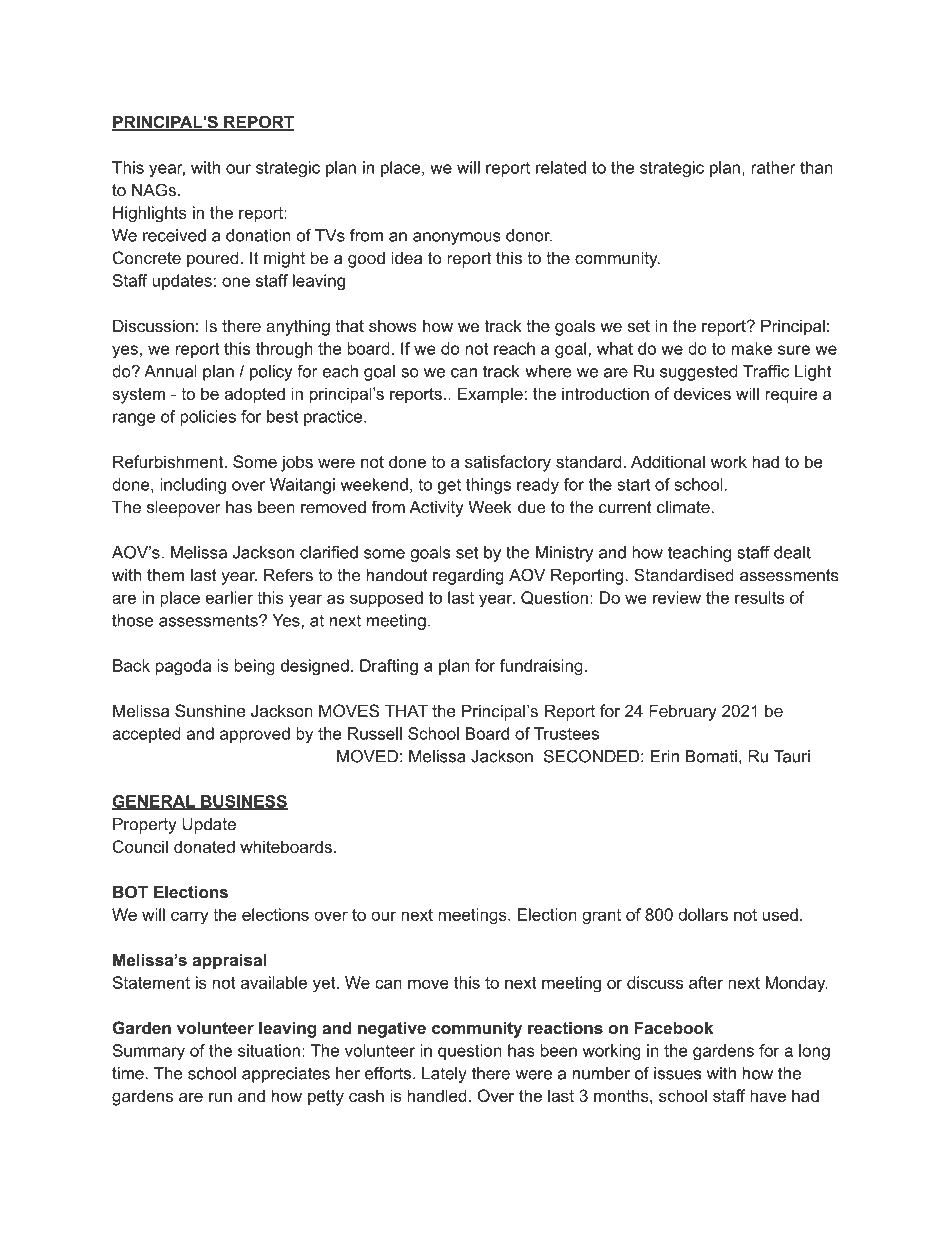  I want to click on rather, so click(773, 167).
